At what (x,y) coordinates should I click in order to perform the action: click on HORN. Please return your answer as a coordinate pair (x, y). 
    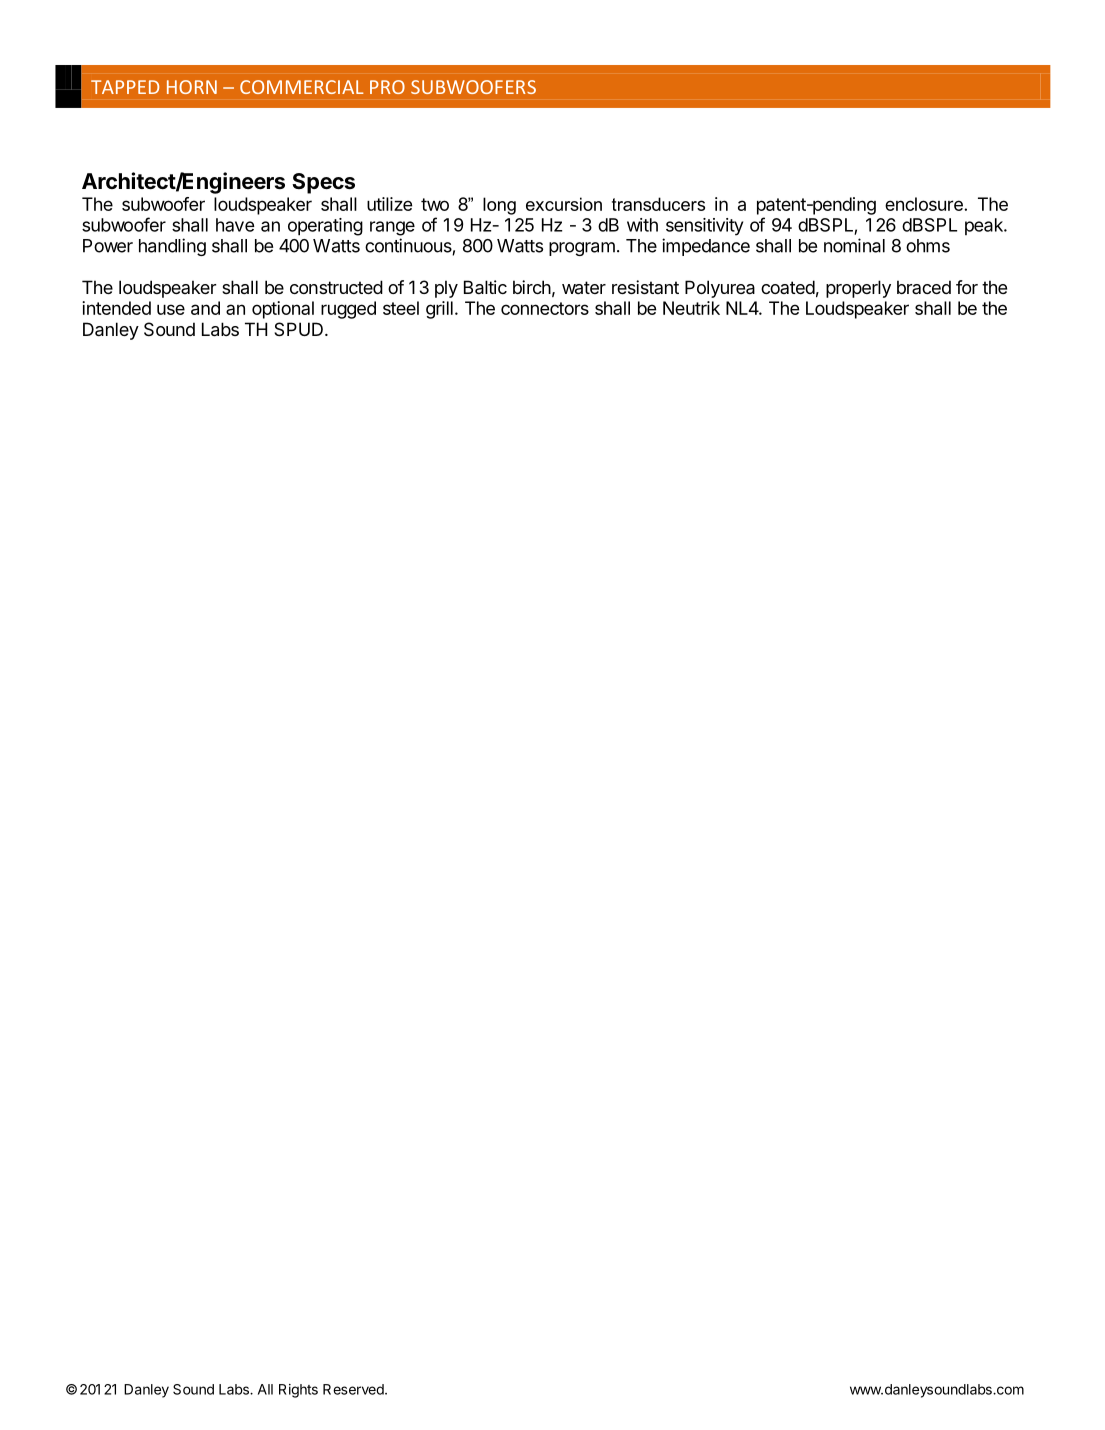
    Looking at the image, I should click on (192, 87).
